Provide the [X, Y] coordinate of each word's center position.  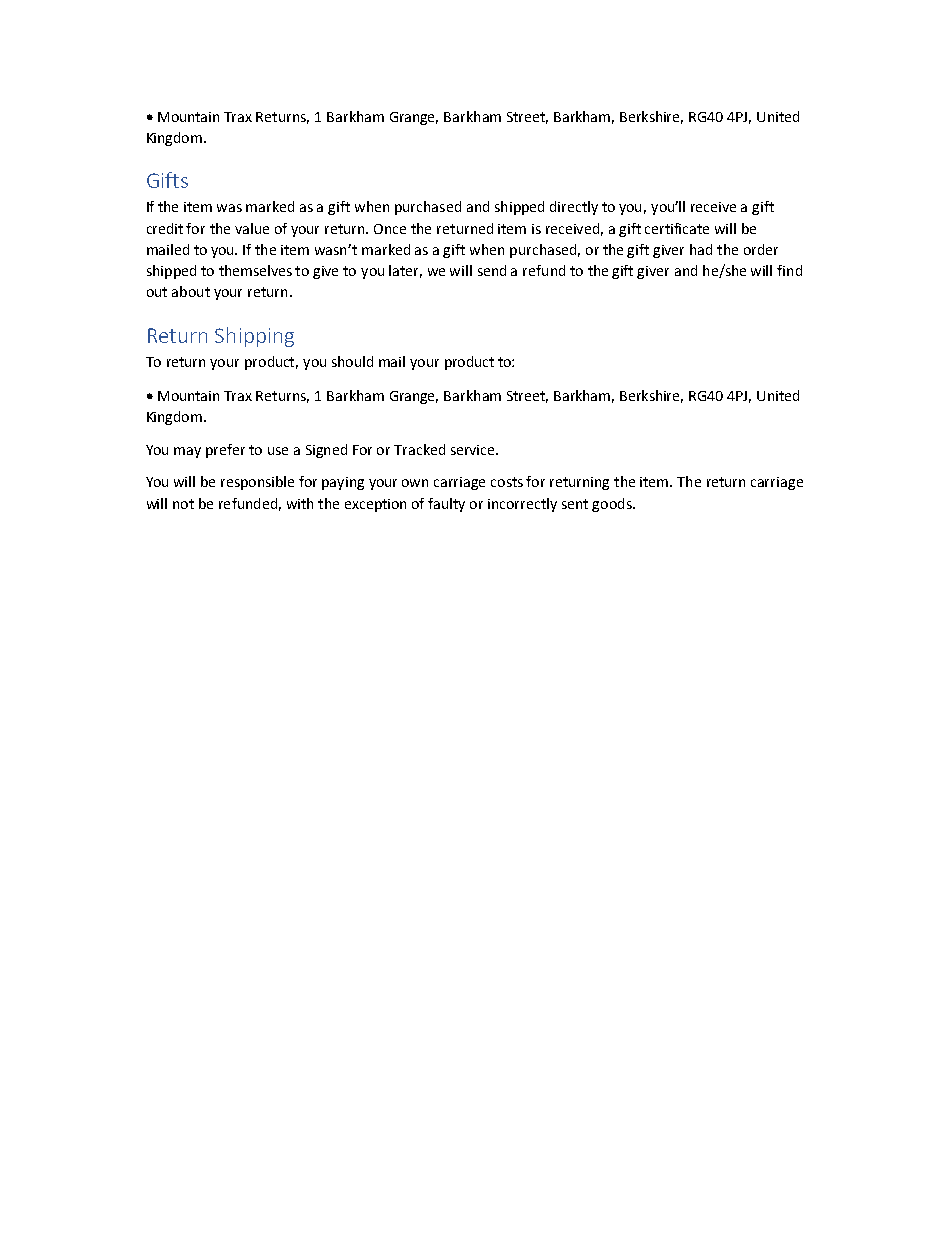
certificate [677, 228]
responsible [257, 483]
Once [390, 229]
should [352, 361]
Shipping [254, 337]
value [252, 228]
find [789, 270]
